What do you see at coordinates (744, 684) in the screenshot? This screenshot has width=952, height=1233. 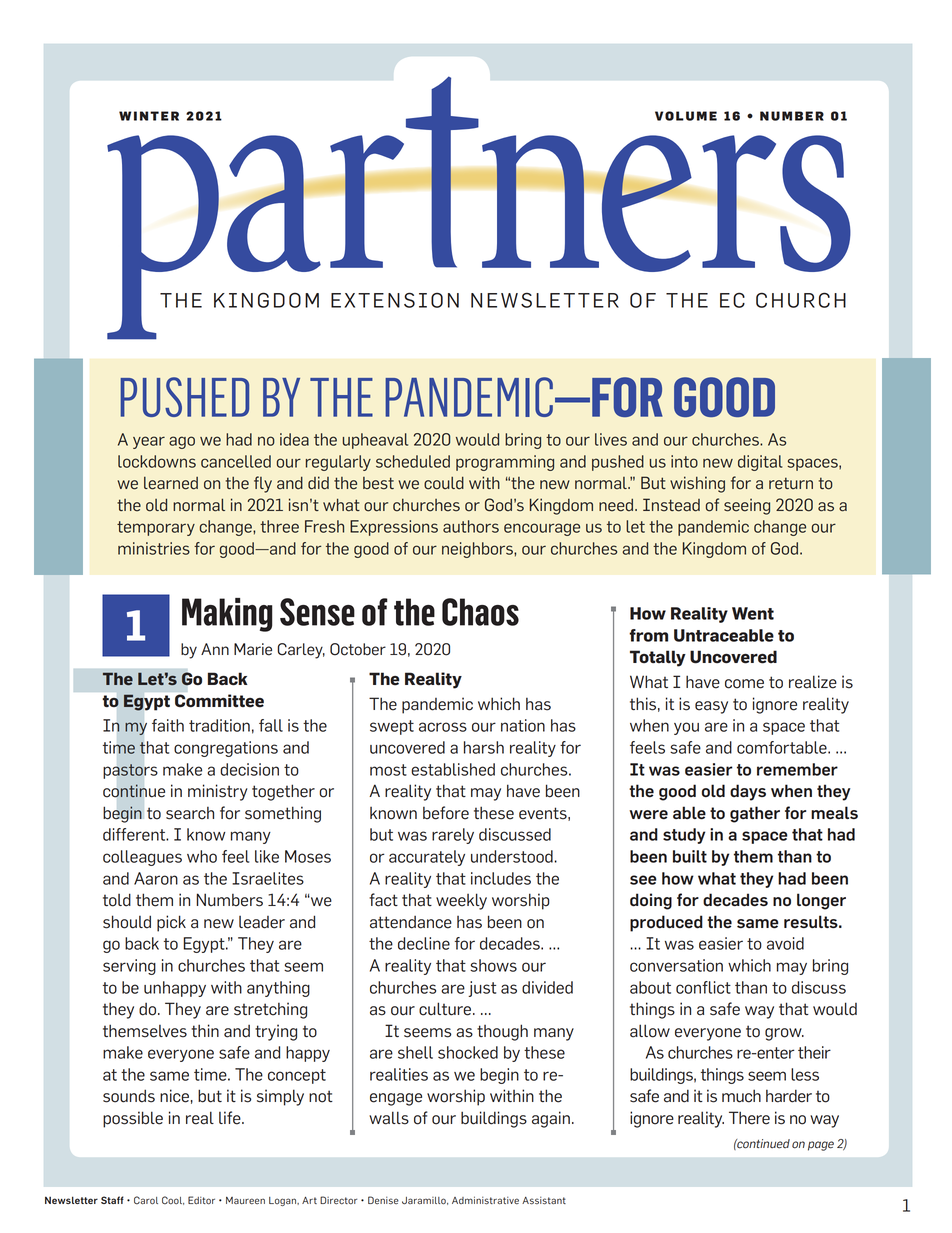 I see `come` at bounding box center [744, 684].
